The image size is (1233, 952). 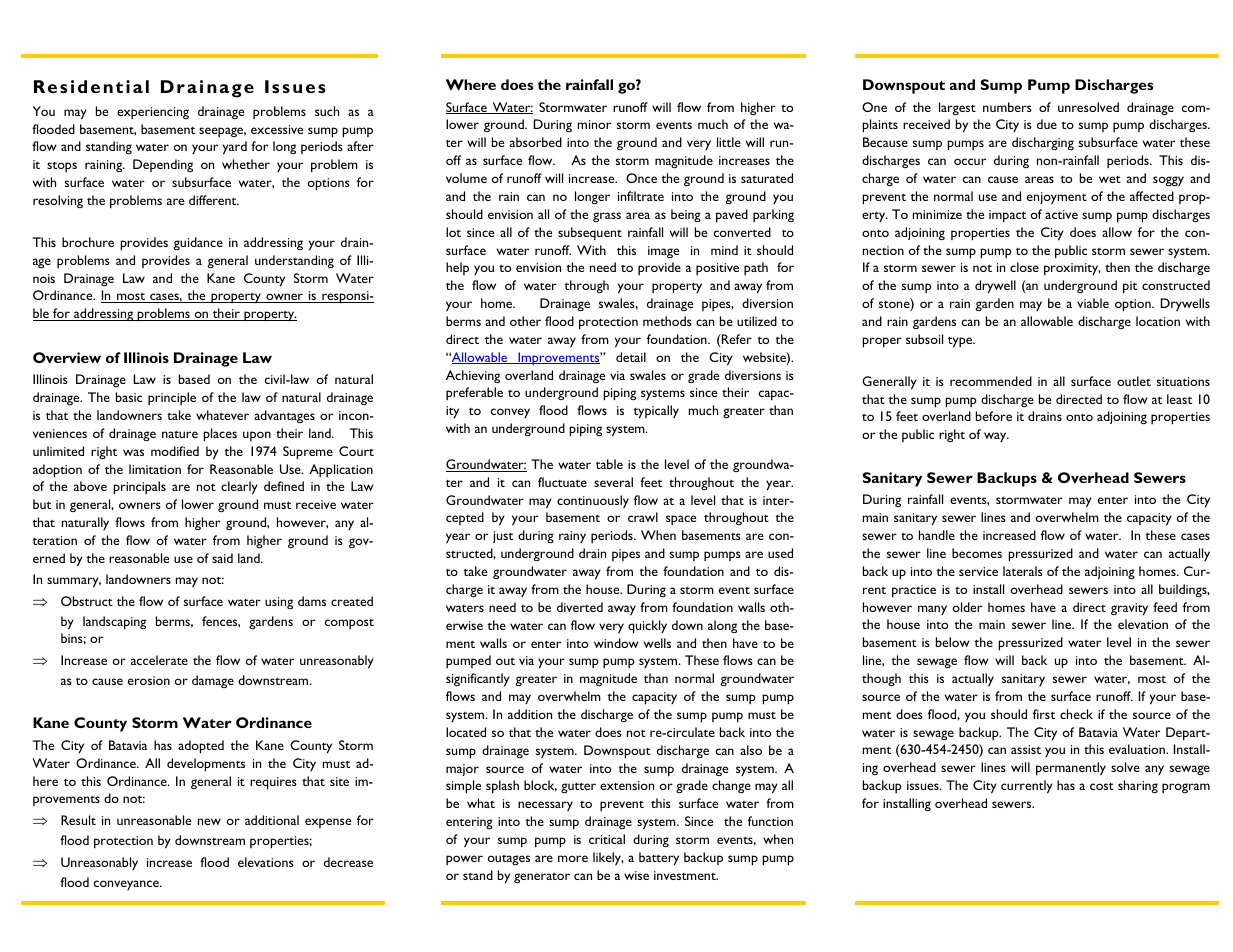 What do you see at coordinates (67, 357) in the page?
I see `Overview` at bounding box center [67, 357].
